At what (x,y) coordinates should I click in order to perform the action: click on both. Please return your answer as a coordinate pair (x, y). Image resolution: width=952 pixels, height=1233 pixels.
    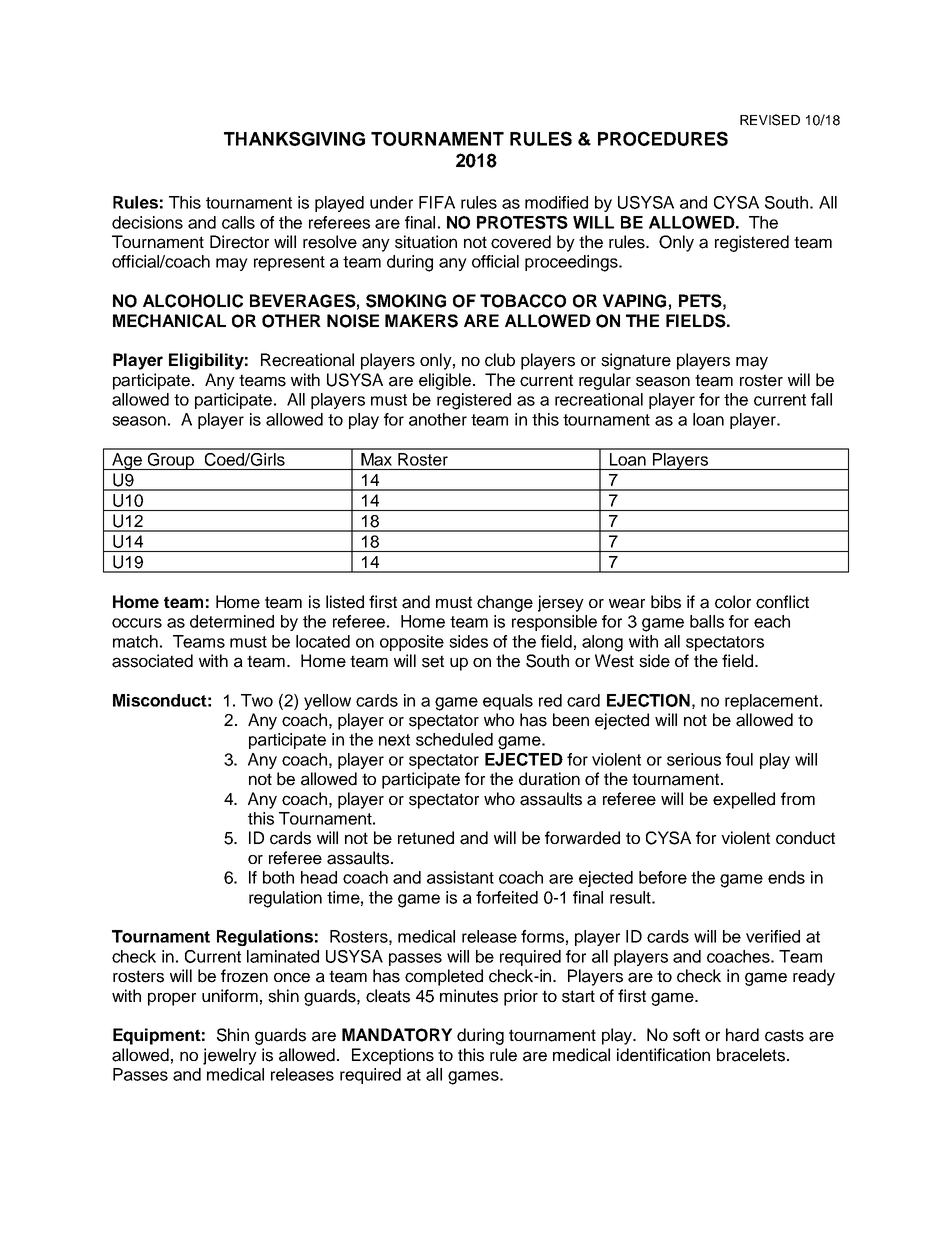
    Looking at the image, I should click on (278, 877).
